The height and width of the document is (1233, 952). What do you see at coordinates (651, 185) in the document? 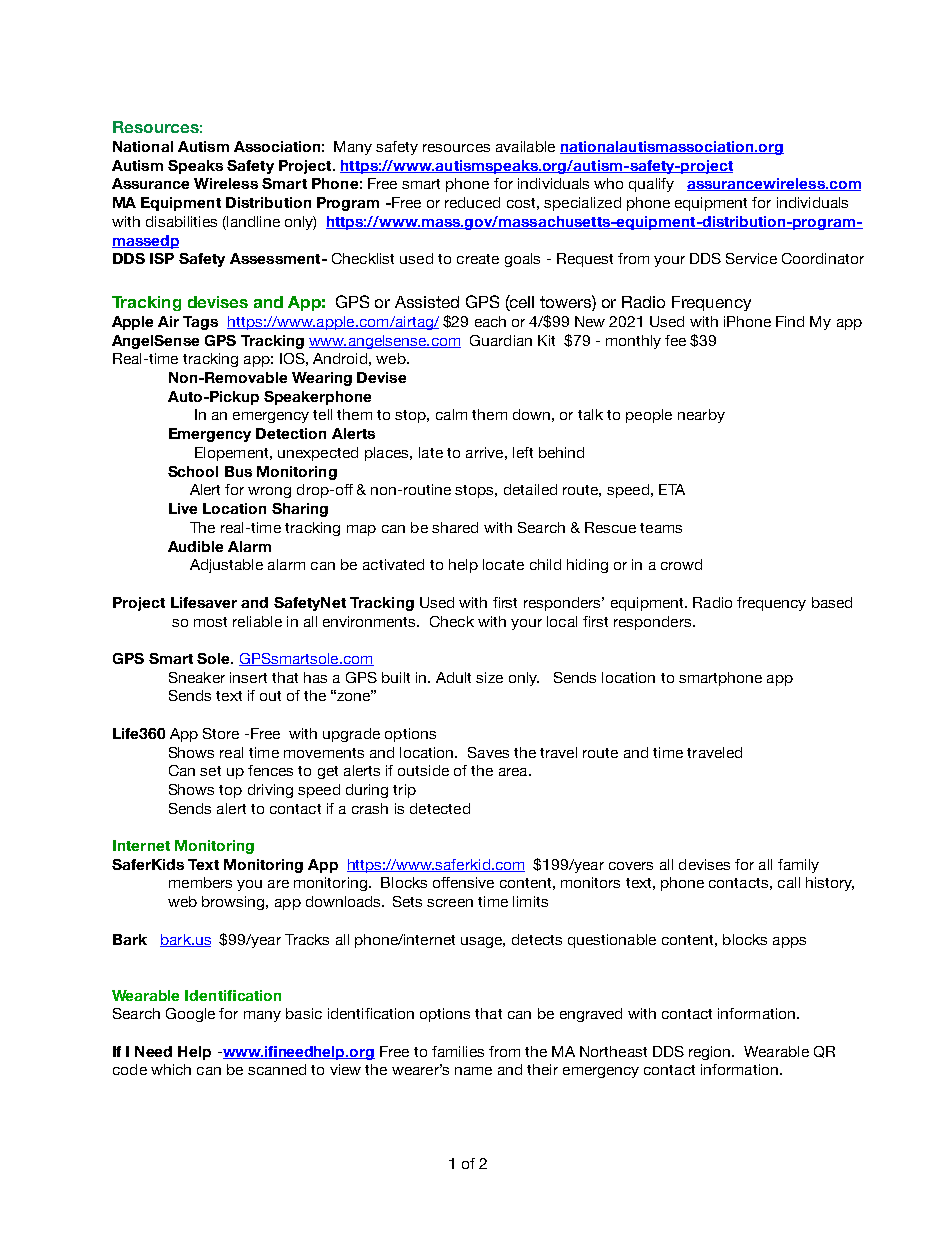
I see `qualify` at bounding box center [651, 185].
